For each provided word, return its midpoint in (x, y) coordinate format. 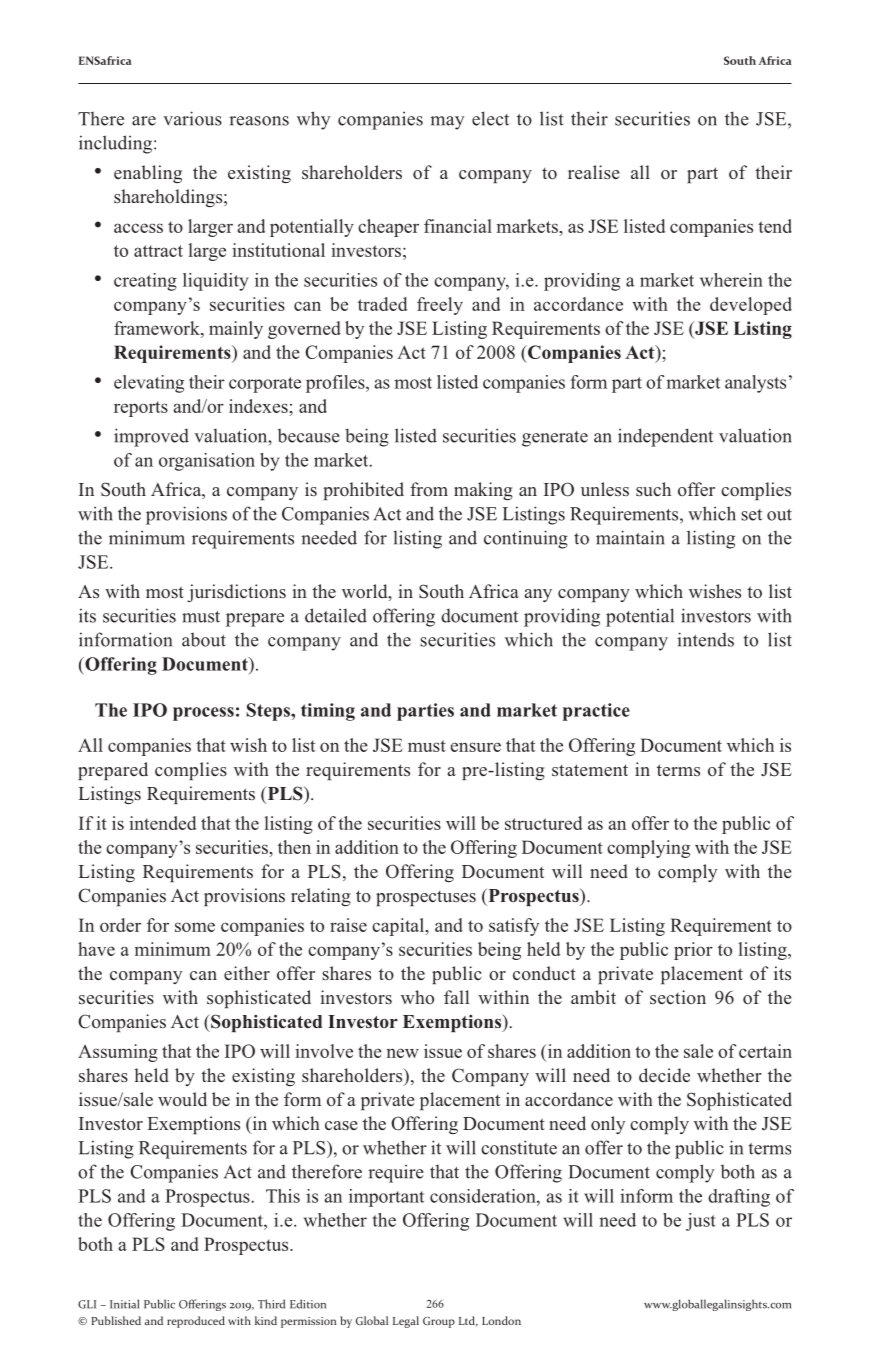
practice (596, 712)
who (417, 997)
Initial (124, 1304)
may (447, 123)
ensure (475, 747)
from (429, 489)
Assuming (118, 1053)
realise (594, 172)
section (678, 997)
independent (665, 437)
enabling (148, 174)
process (203, 714)
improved (151, 437)
